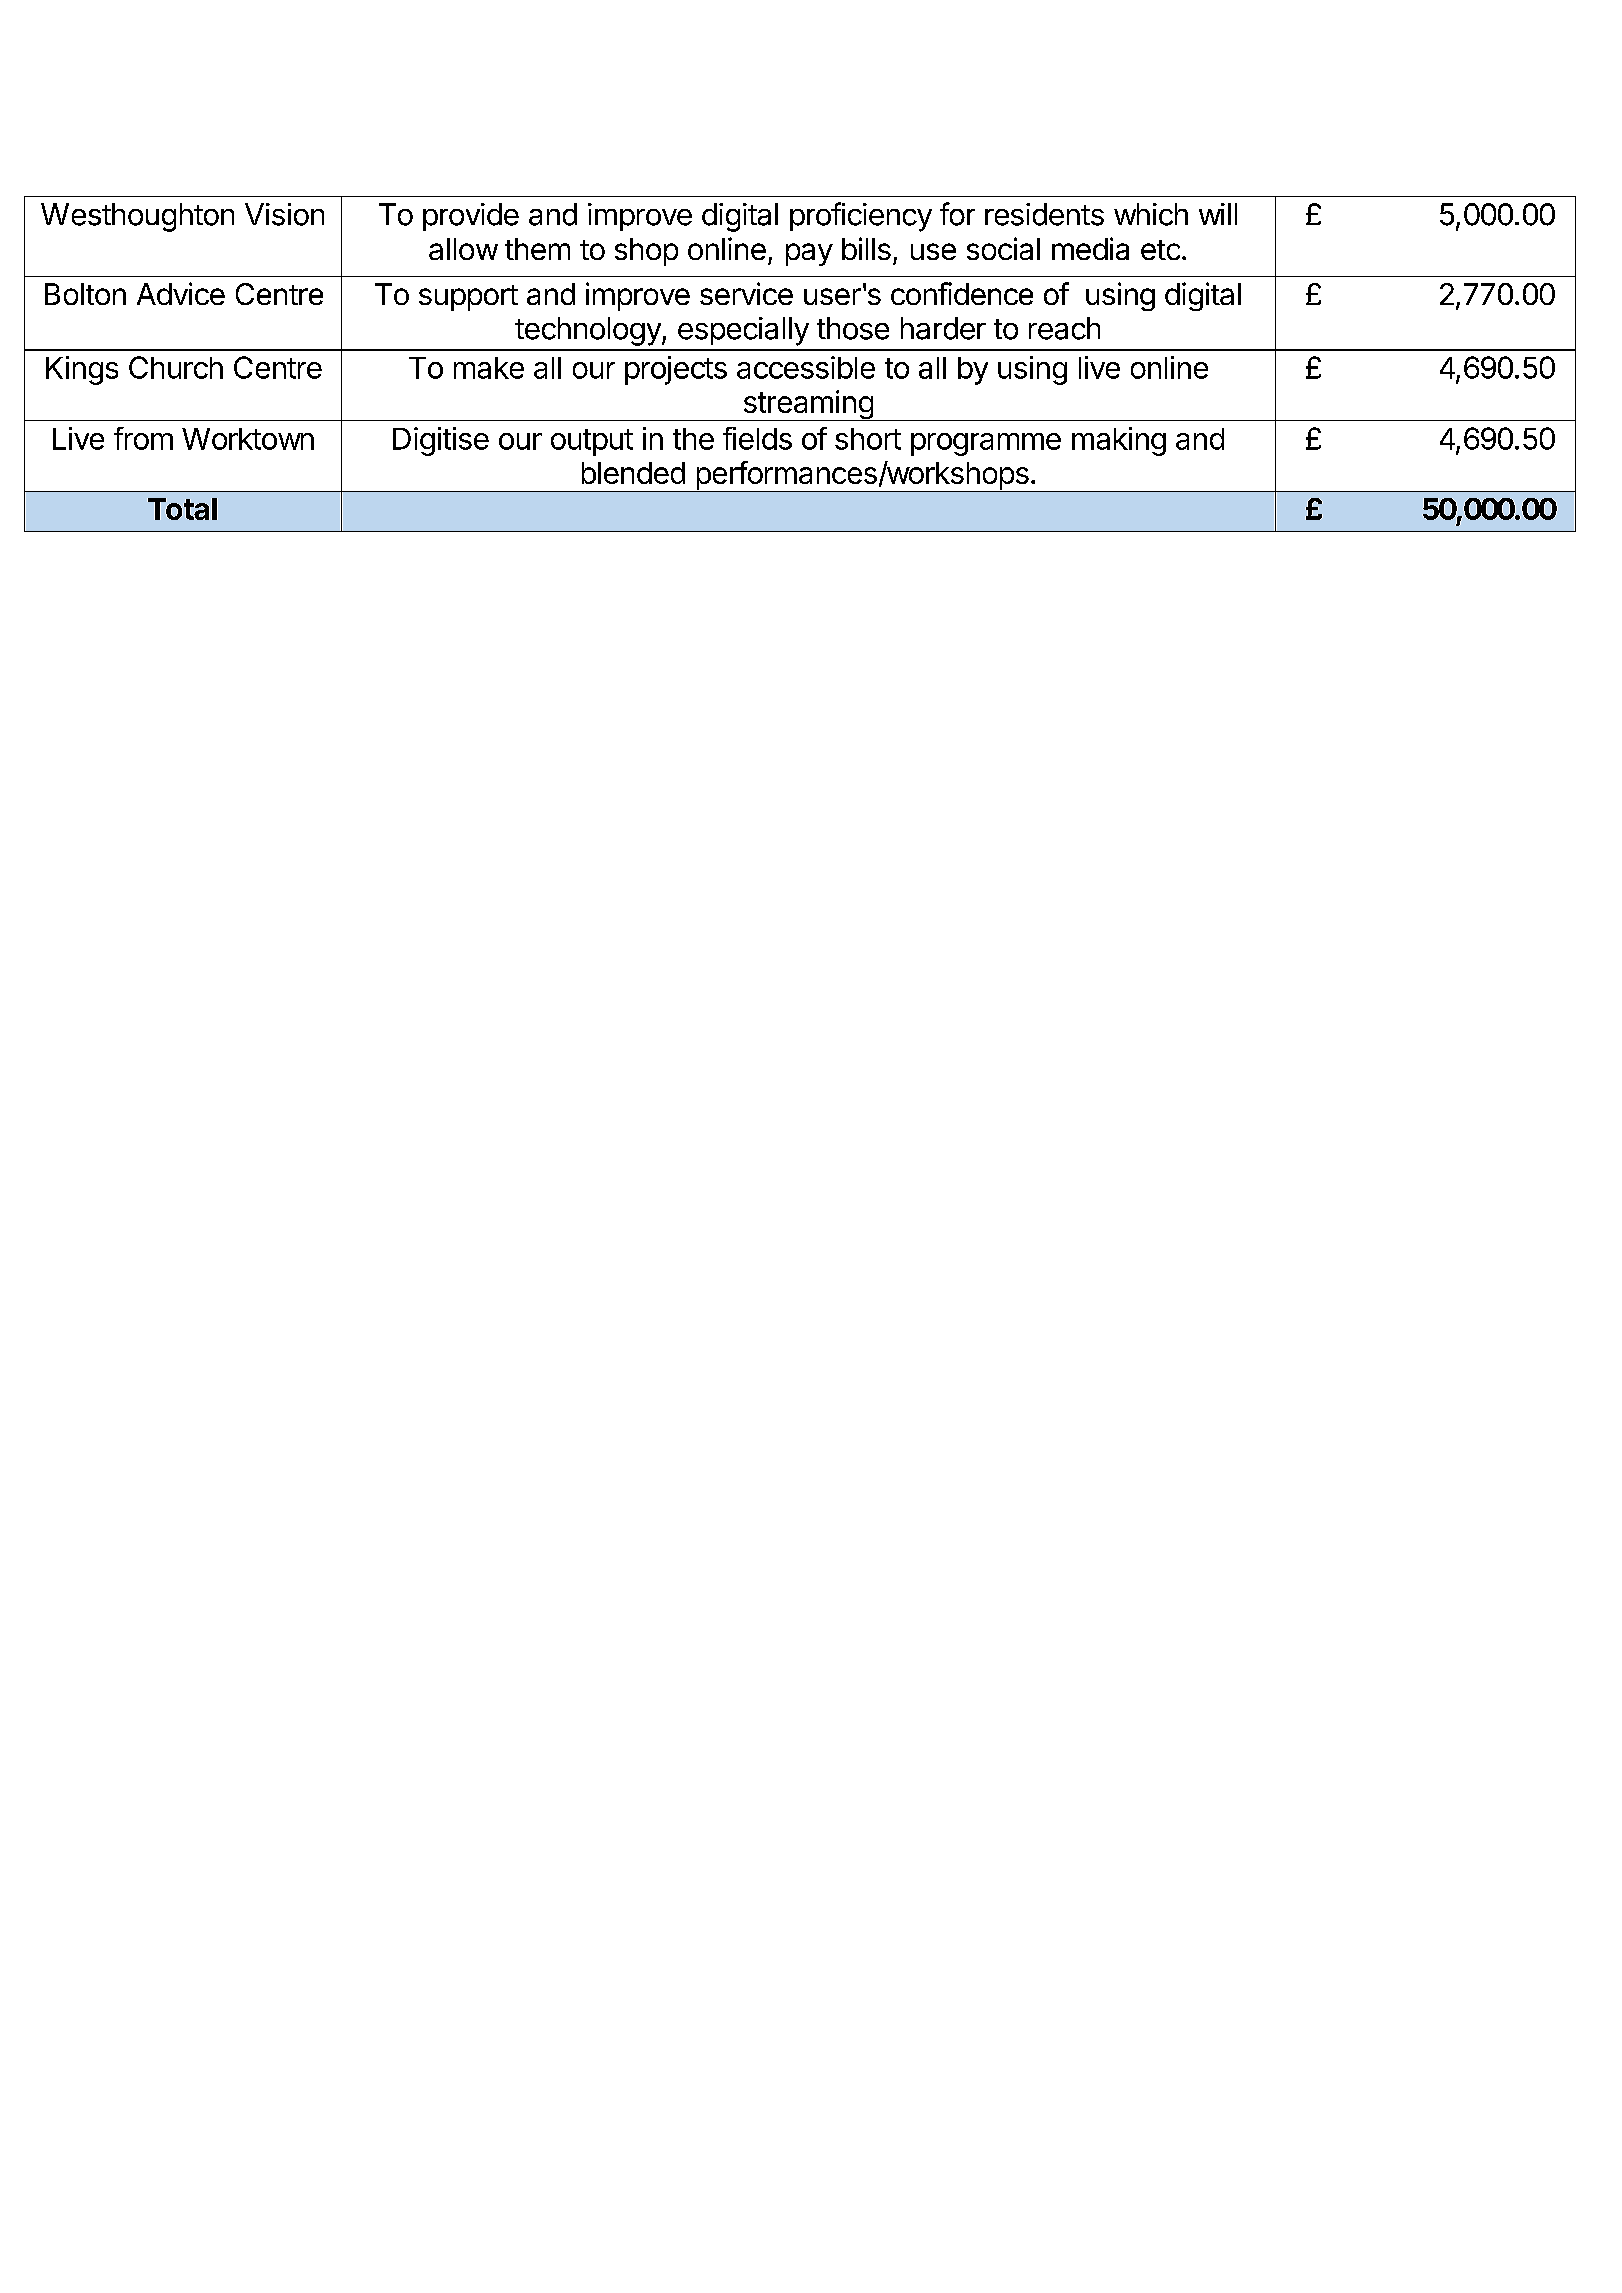  I want to click on from, so click(143, 438).
